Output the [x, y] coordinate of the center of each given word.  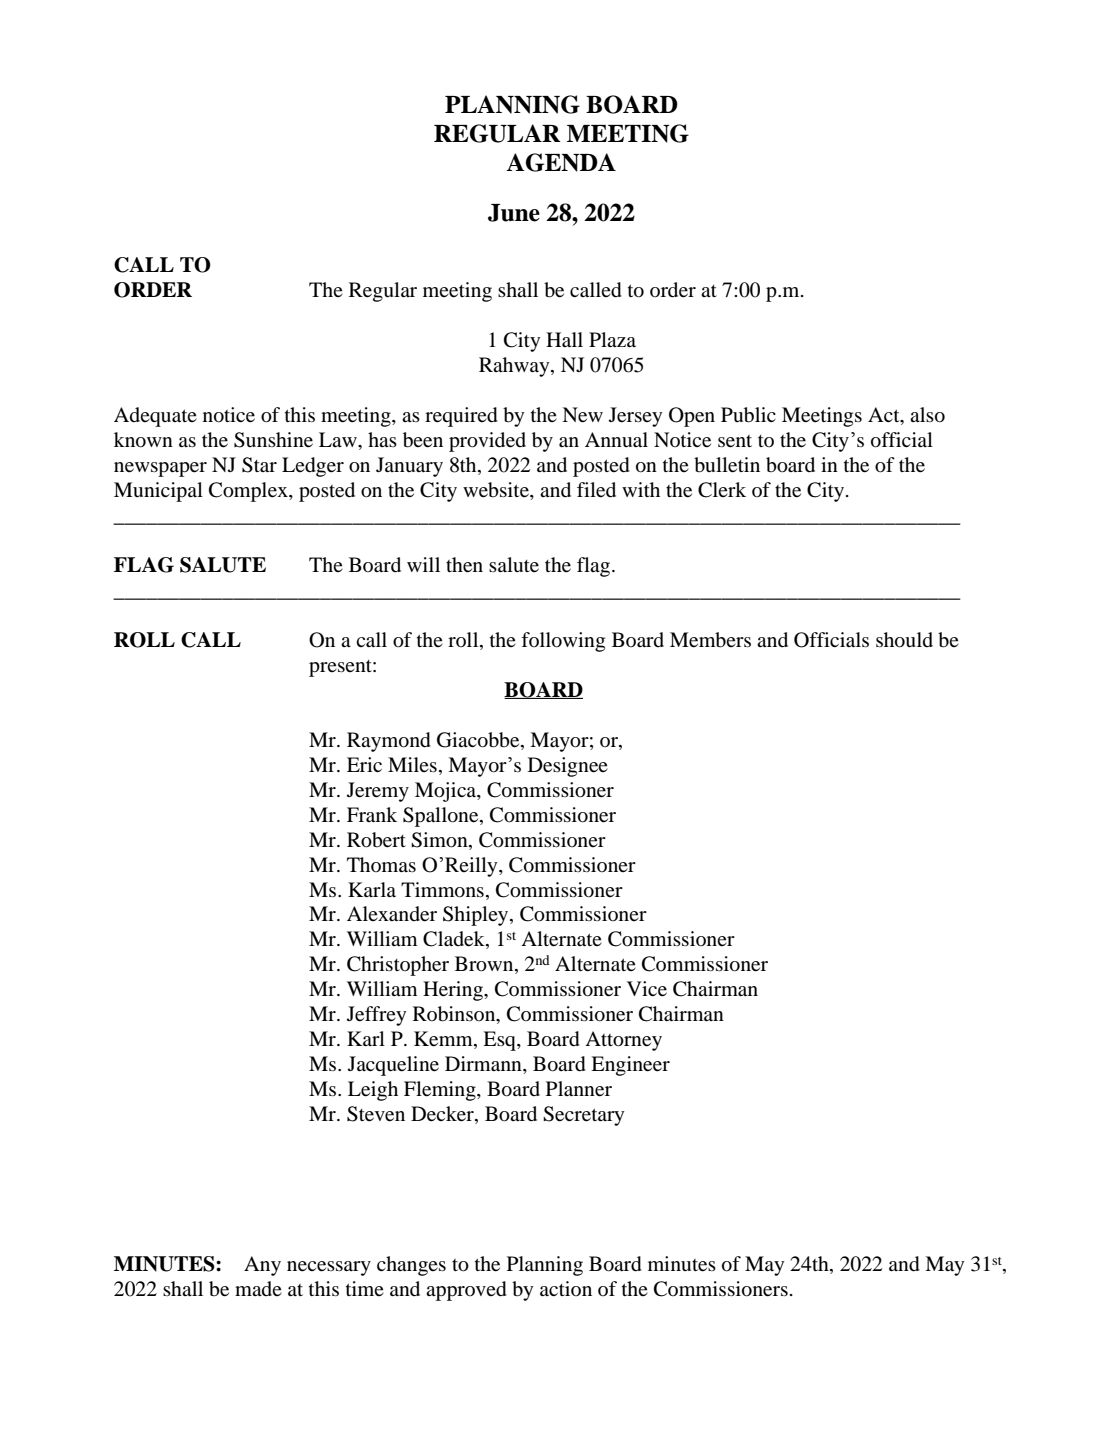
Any [262, 1266]
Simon [440, 840]
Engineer [630, 1066]
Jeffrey [376, 1016]
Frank [372, 814]
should [904, 640]
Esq [500, 1041]
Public [748, 415]
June [514, 213]
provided [487, 442]
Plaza [612, 339]
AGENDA [561, 162]
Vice [647, 989]
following [563, 642]
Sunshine [273, 440]
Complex [249, 492]
